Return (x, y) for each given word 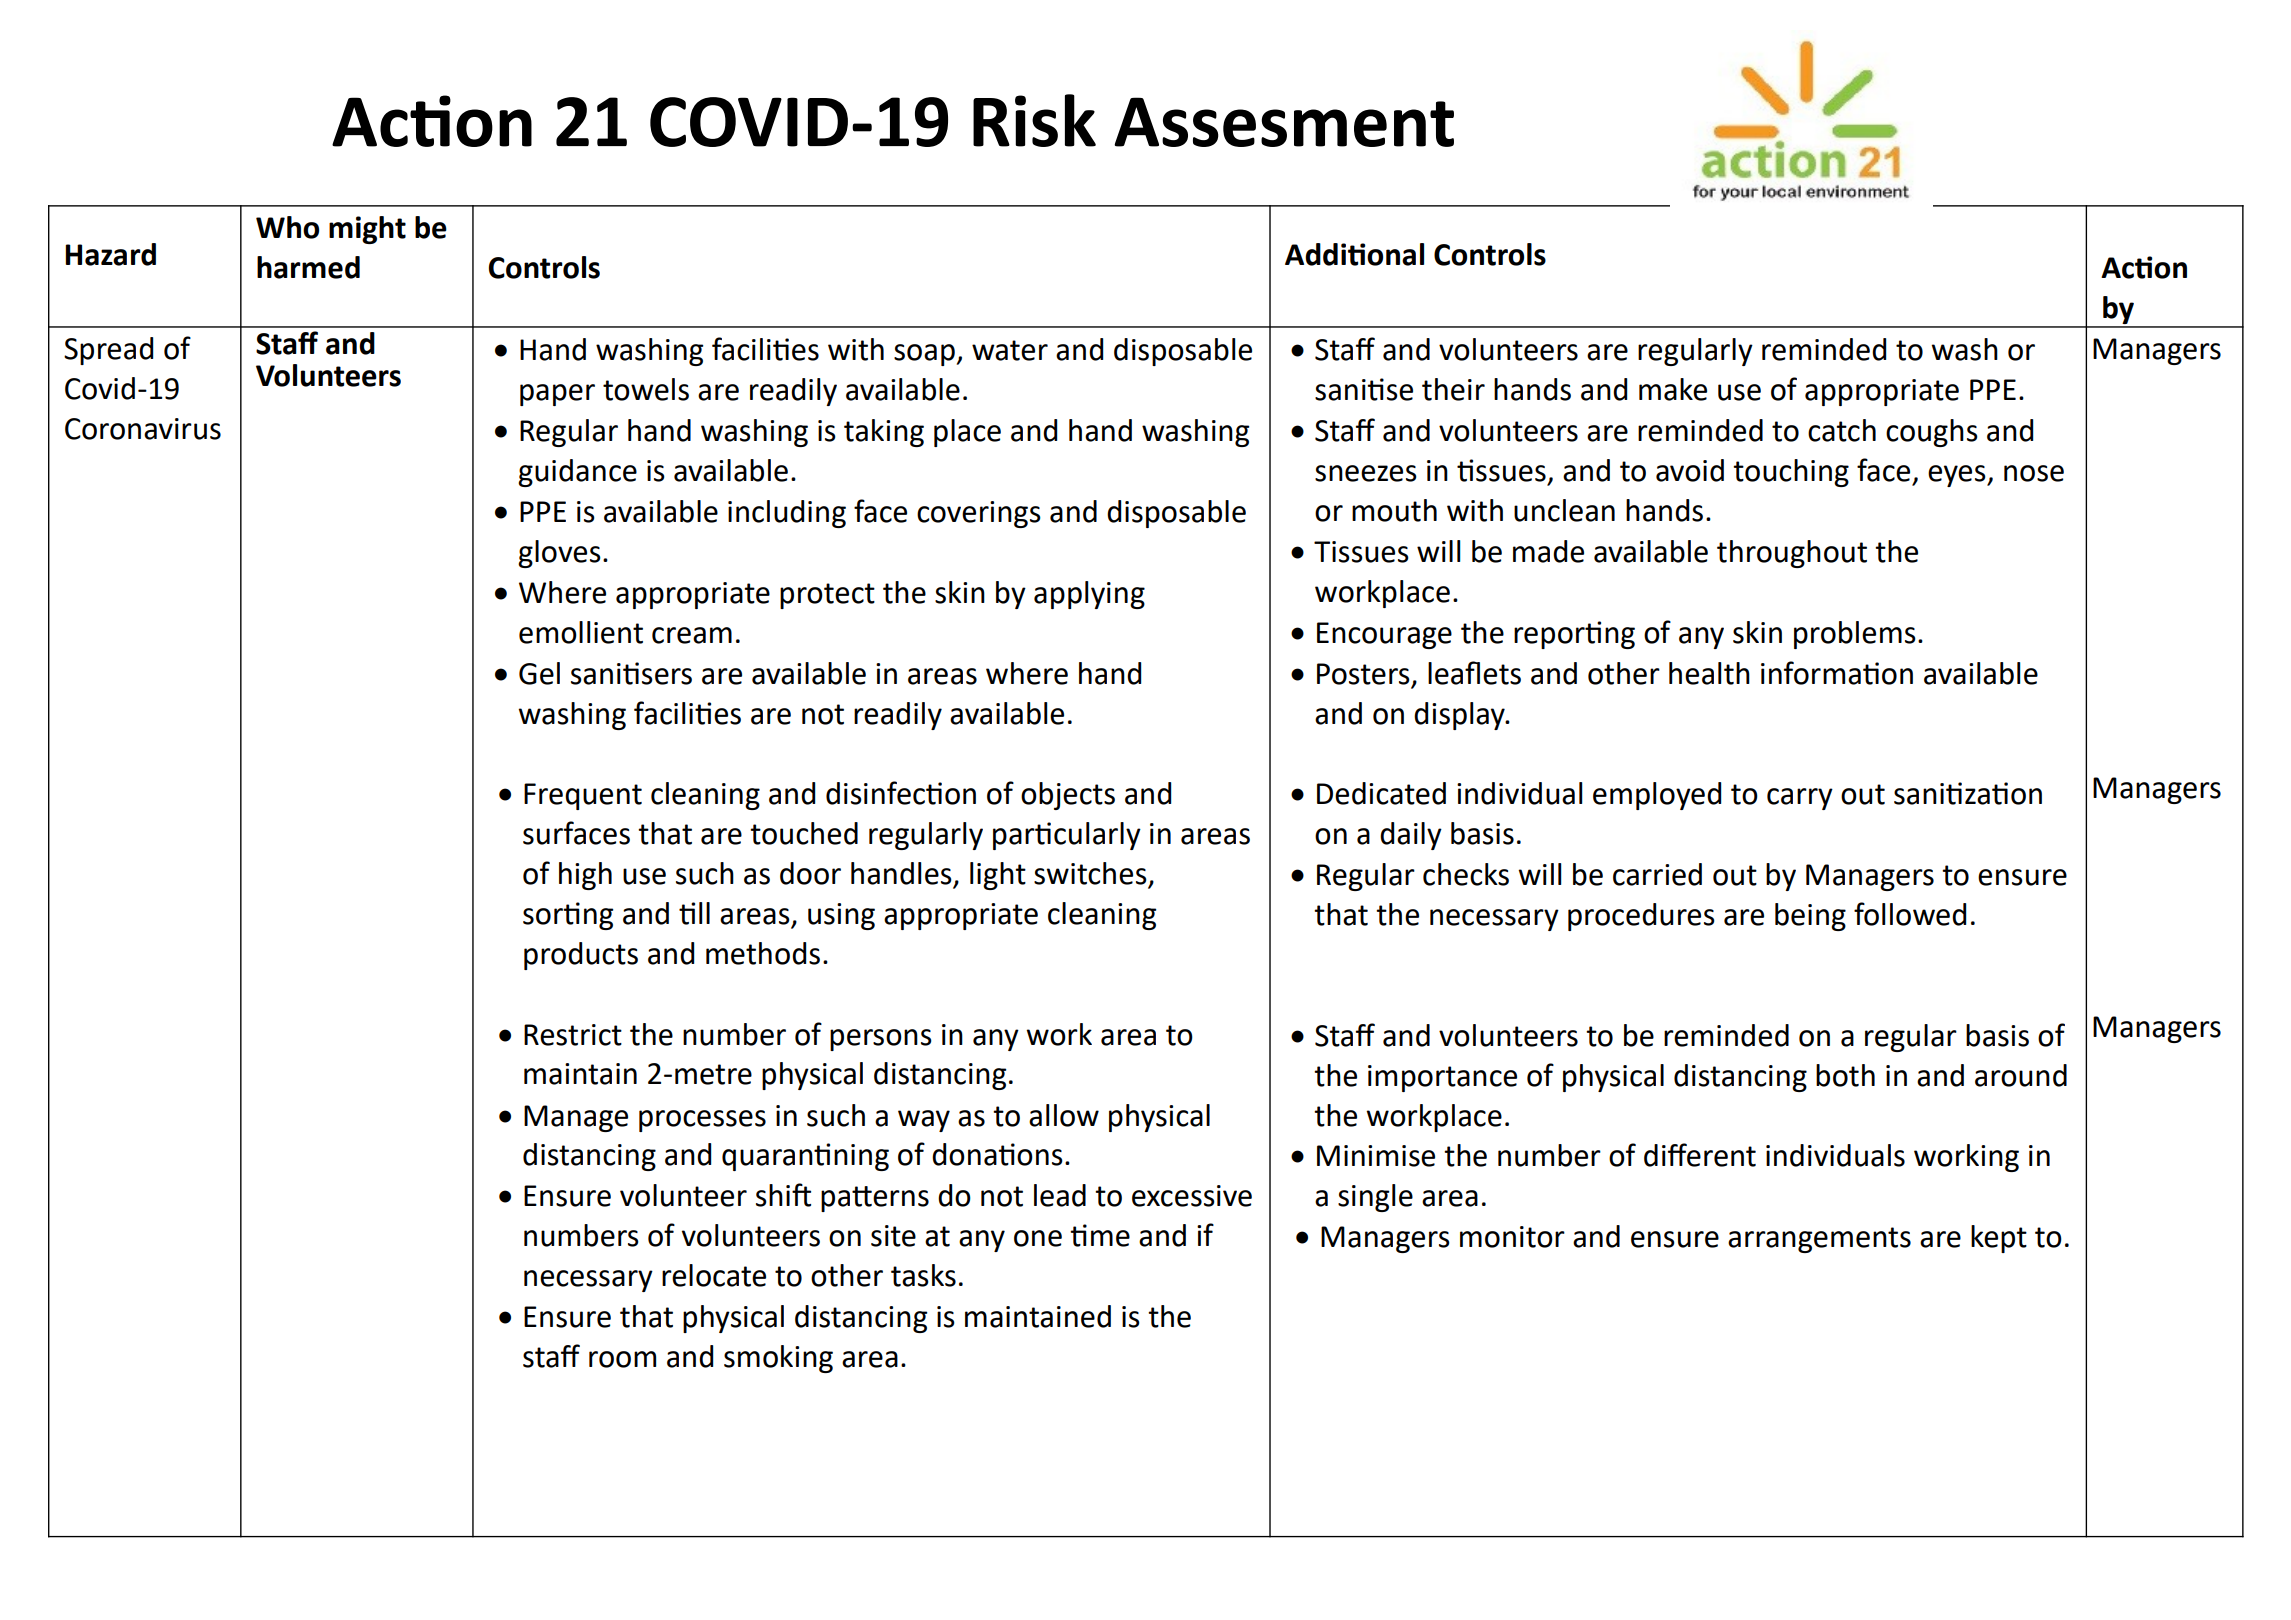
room (622, 1359)
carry (1800, 799)
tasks (923, 1275)
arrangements (1819, 1240)
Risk (1034, 120)
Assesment (1284, 122)
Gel (539, 673)
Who (287, 227)
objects (1068, 796)
